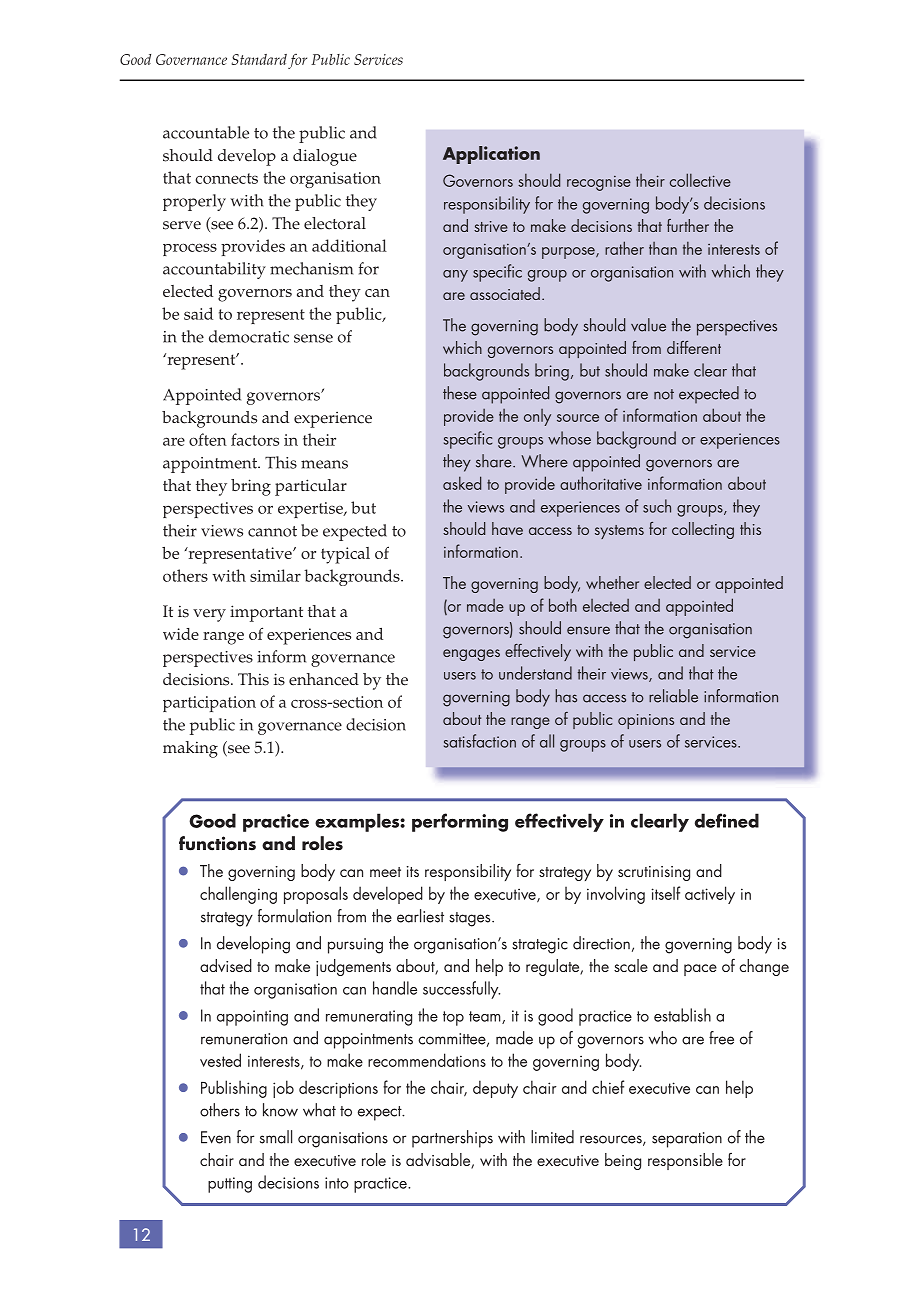 The image size is (924, 1297). I want to click on challenging, so click(238, 895).
